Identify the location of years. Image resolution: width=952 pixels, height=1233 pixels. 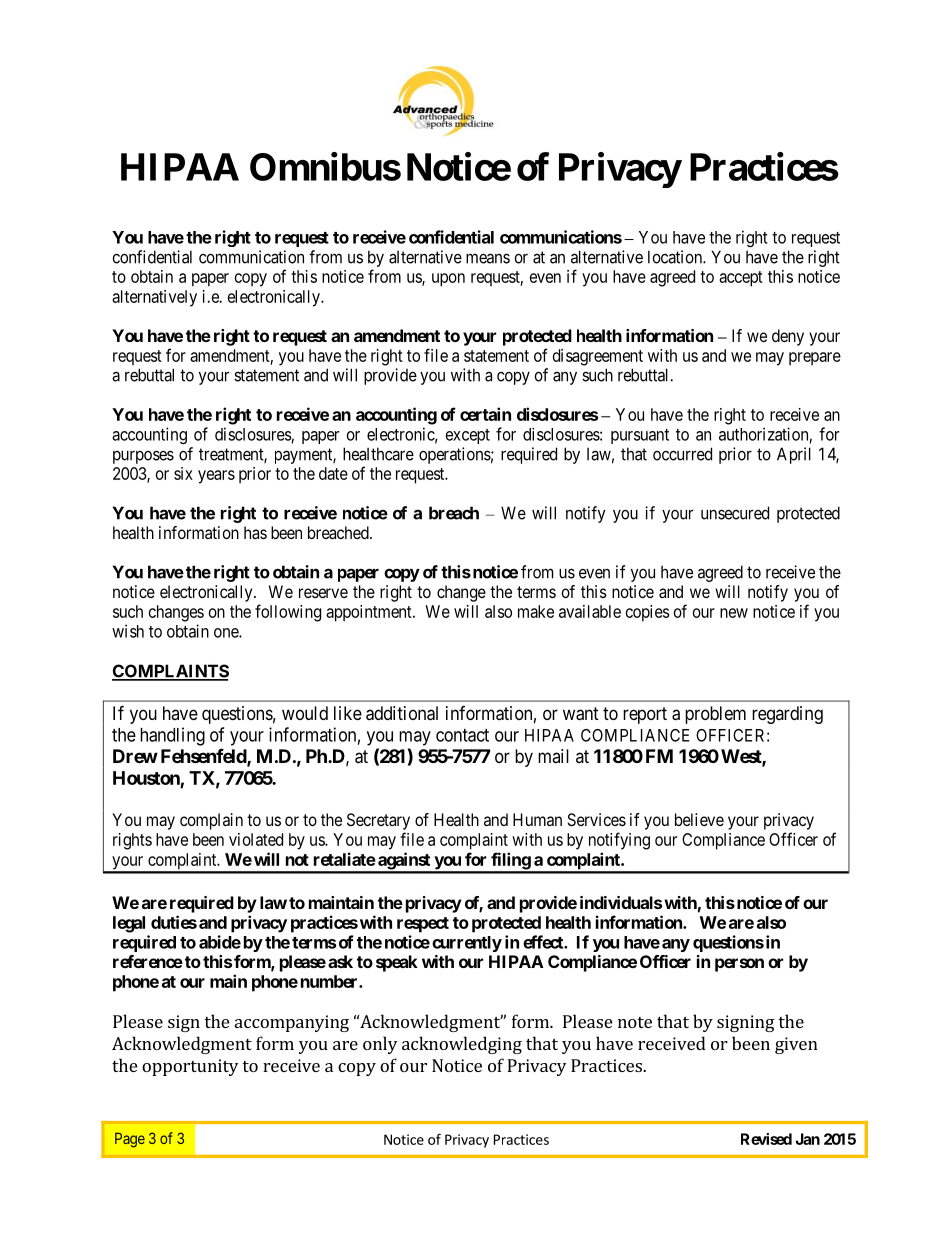
(216, 477).
